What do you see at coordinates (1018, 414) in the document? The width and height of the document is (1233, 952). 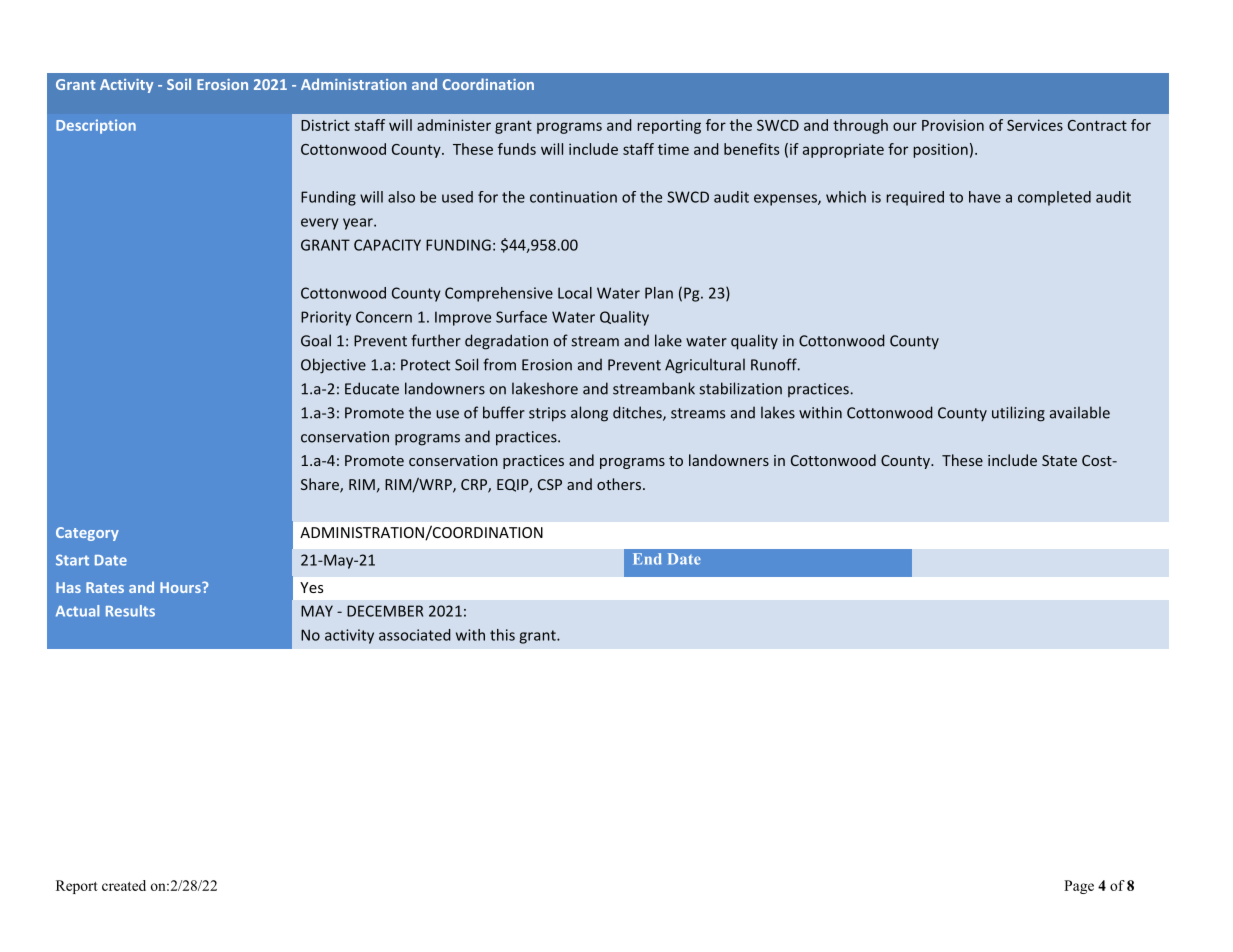 I see `utilizing` at bounding box center [1018, 414].
